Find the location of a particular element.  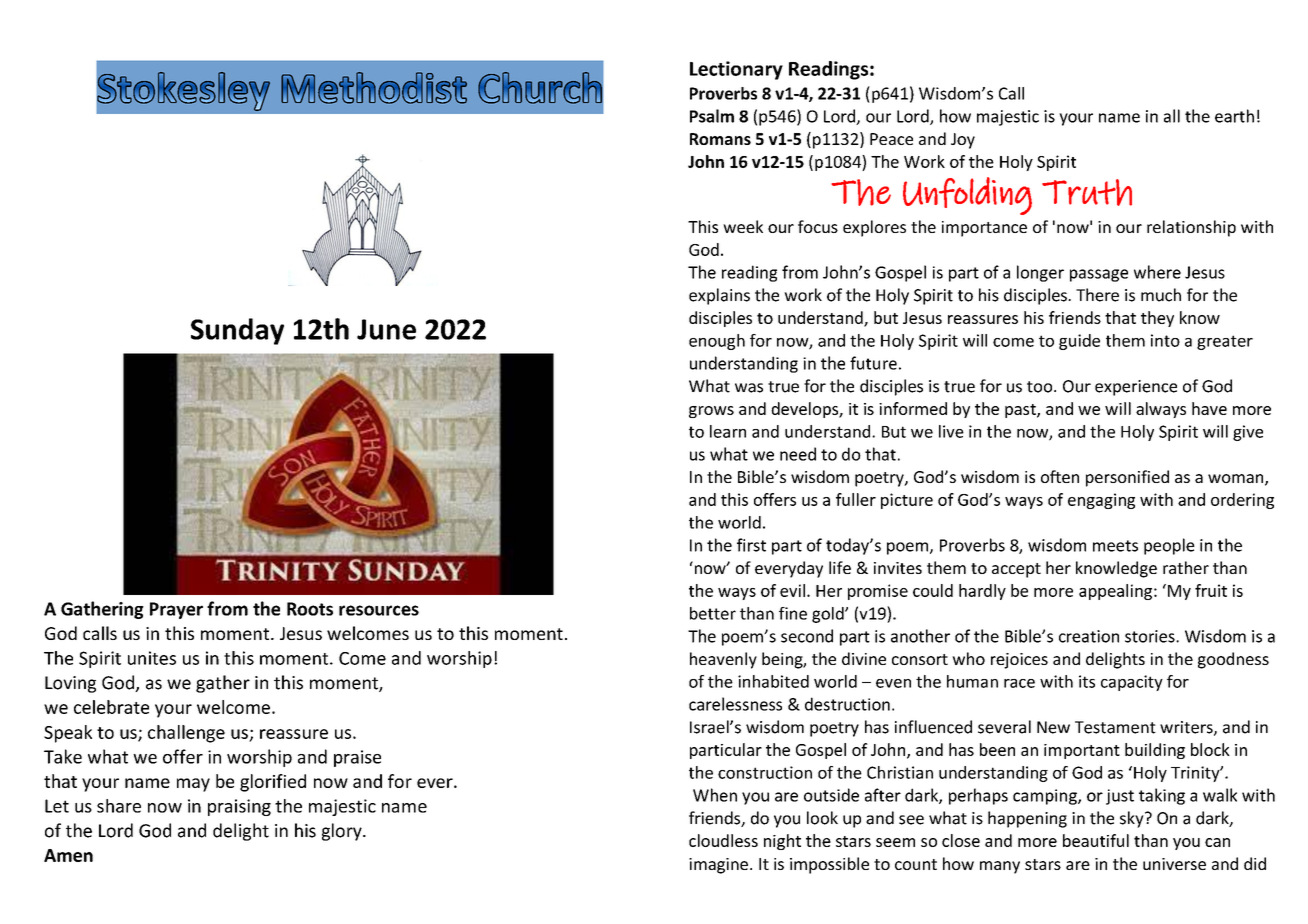

beautiful is located at coordinates (1096, 840).
